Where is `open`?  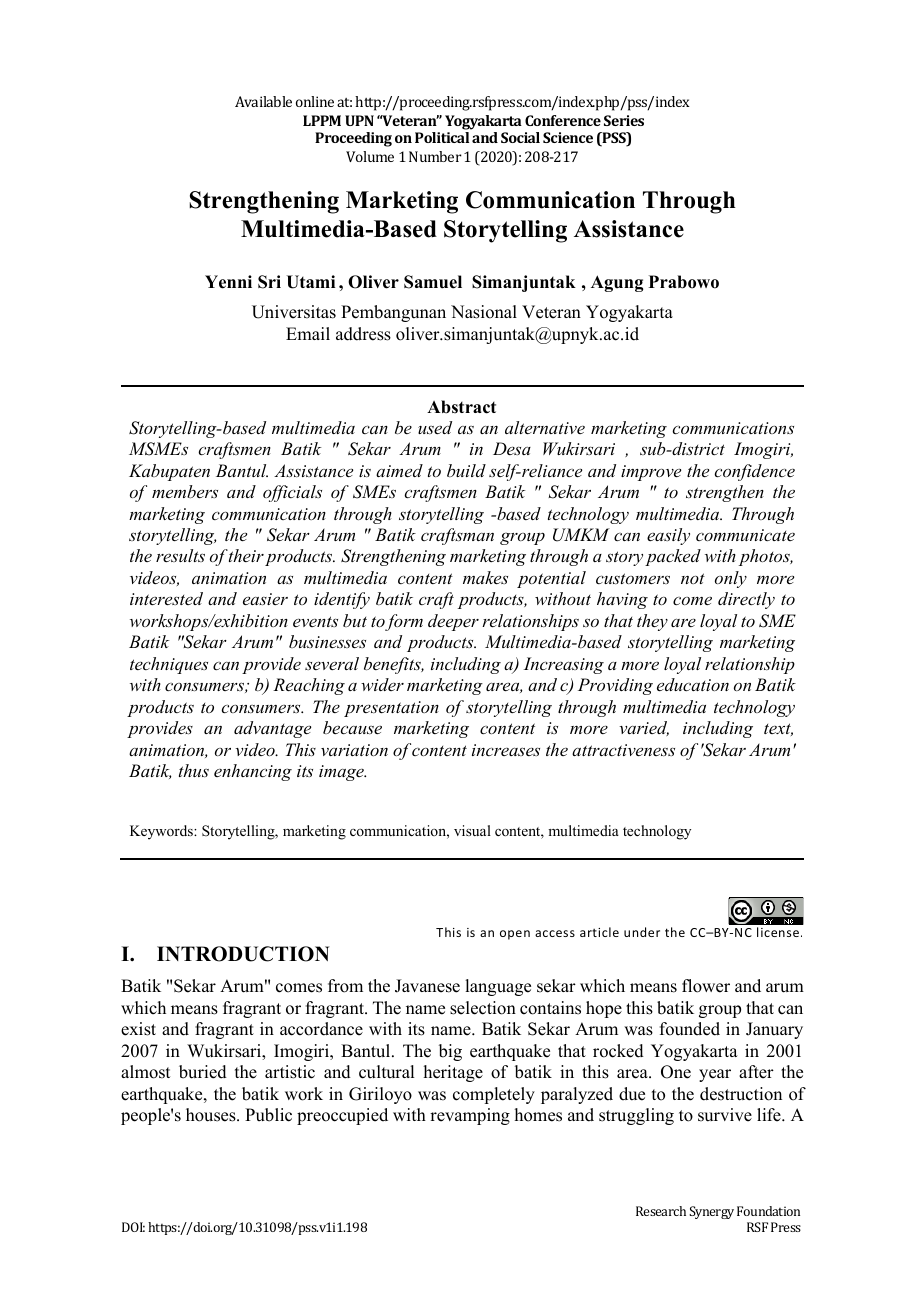 open is located at coordinates (515, 935).
